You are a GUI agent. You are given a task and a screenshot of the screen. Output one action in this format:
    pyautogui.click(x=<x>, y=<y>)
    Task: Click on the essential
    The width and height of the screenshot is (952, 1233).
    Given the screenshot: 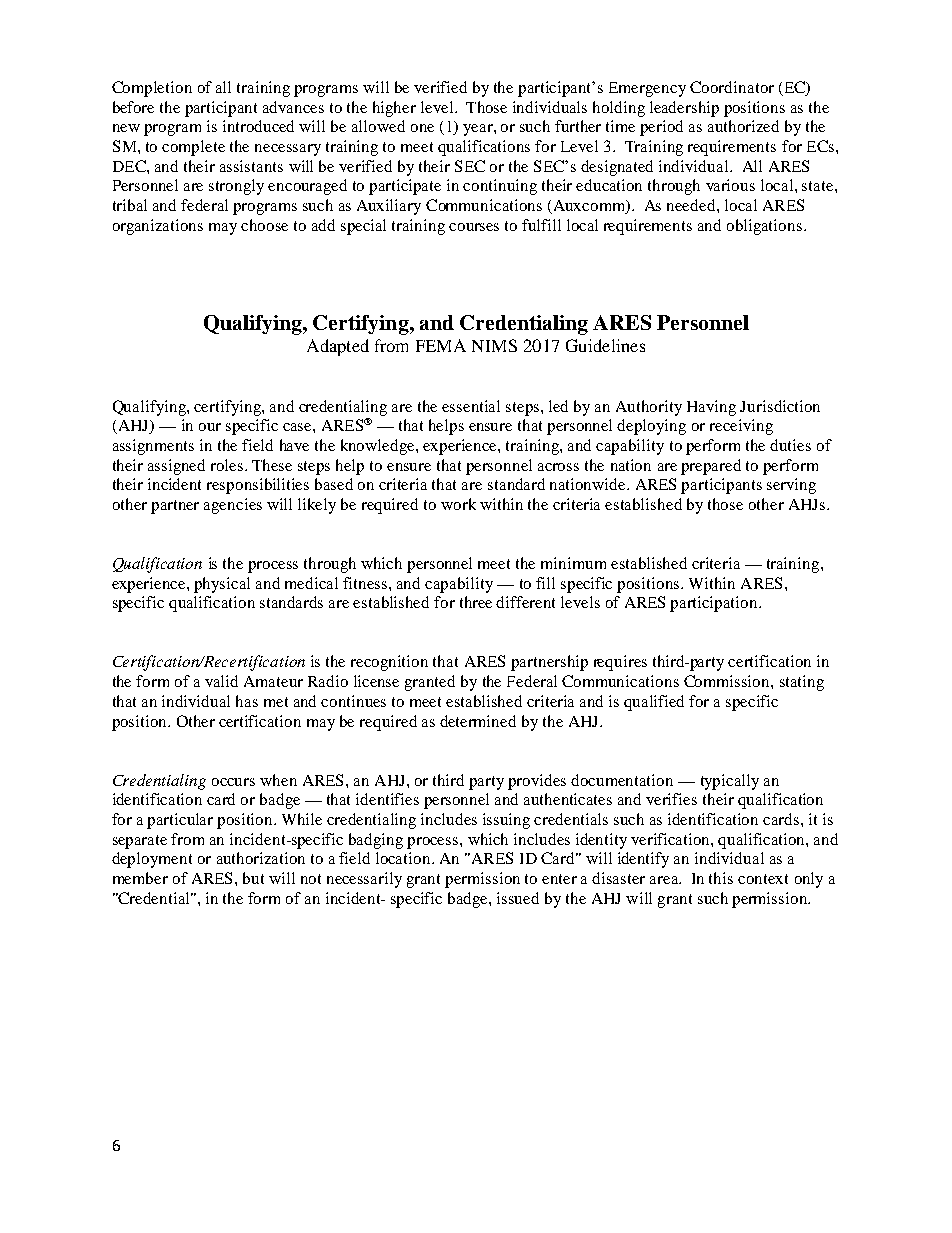 What is the action you would take?
    pyautogui.click(x=471, y=406)
